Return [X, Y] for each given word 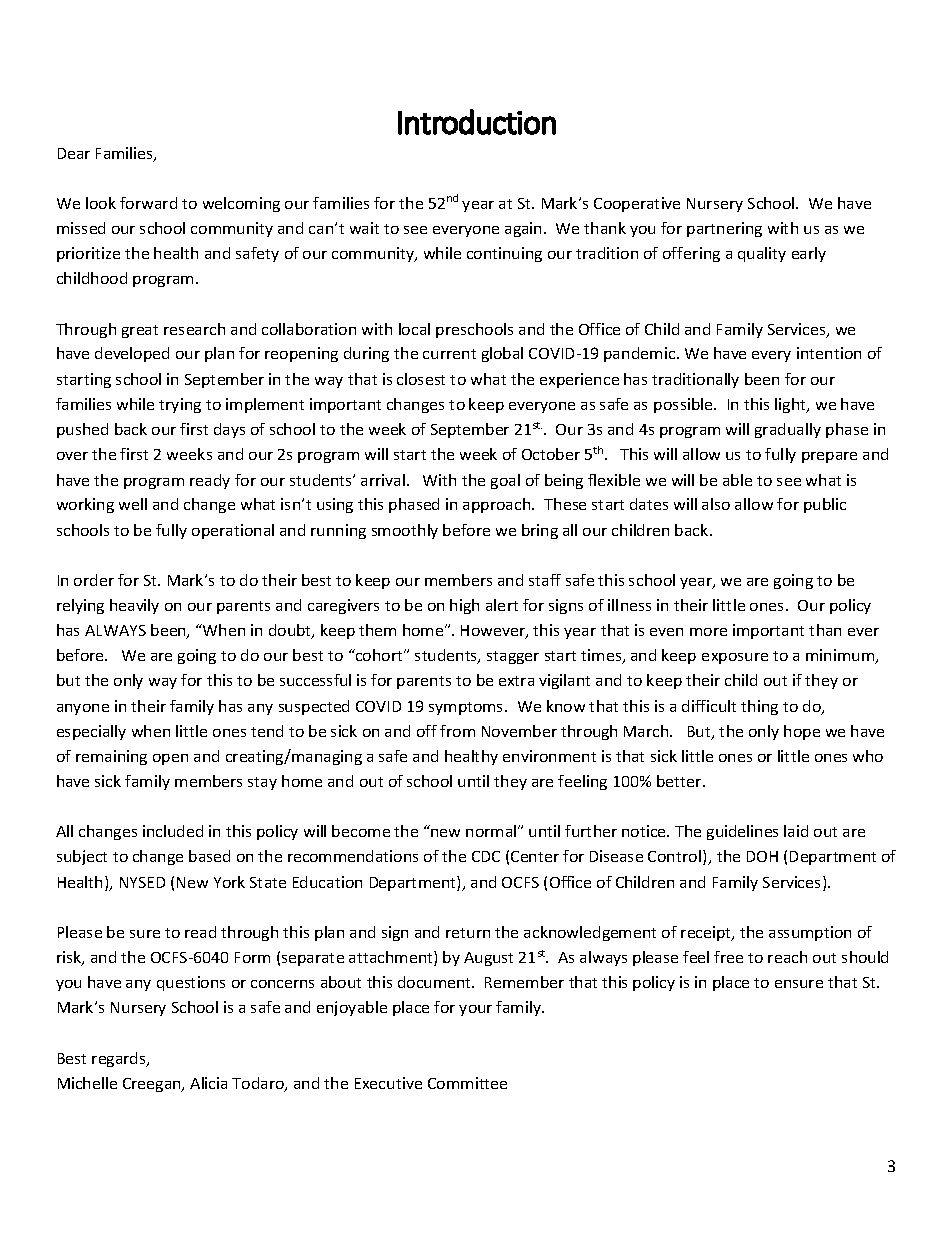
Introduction [477, 122]
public [825, 505]
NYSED [142, 882]
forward [148, 203]
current [449, 354]
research [194, 329]
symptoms [467, 708]
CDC [486, 856]
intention [829, 353]
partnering [724, 229]
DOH [762, 856]
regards [120, 1059]
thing [759, 707]
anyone [83, 709]
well [133, 504]
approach [498, 505]
